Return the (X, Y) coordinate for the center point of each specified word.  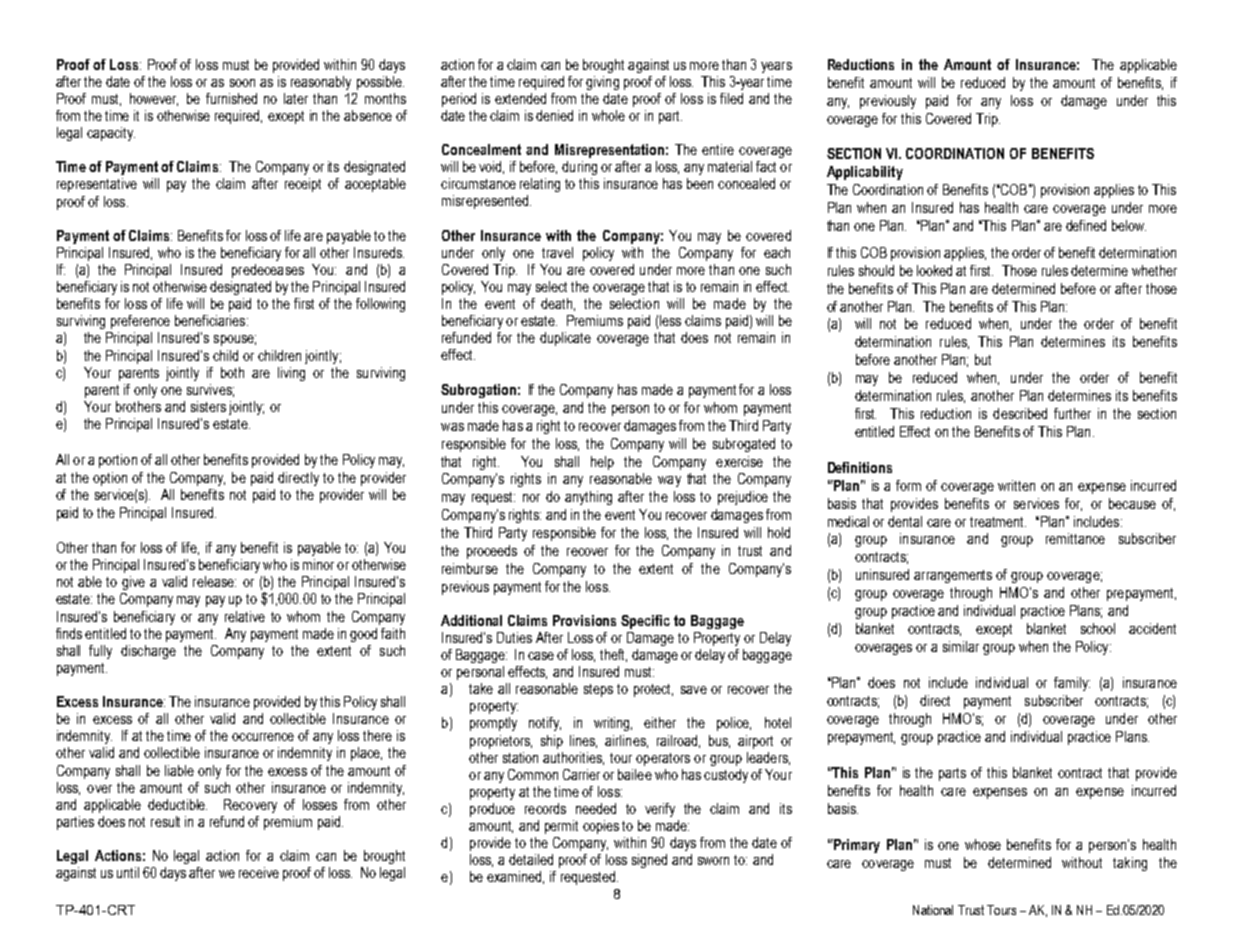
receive (259, 872)
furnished (231, 98)
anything (588, 498)
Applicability (865, 173)
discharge (148, 652)
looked (934, 270)
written (1016, 485)
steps (598, 690)
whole (608, 115)
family (1072, 684)
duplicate (565, 339)
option (110, 479)
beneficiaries (211, 320)
